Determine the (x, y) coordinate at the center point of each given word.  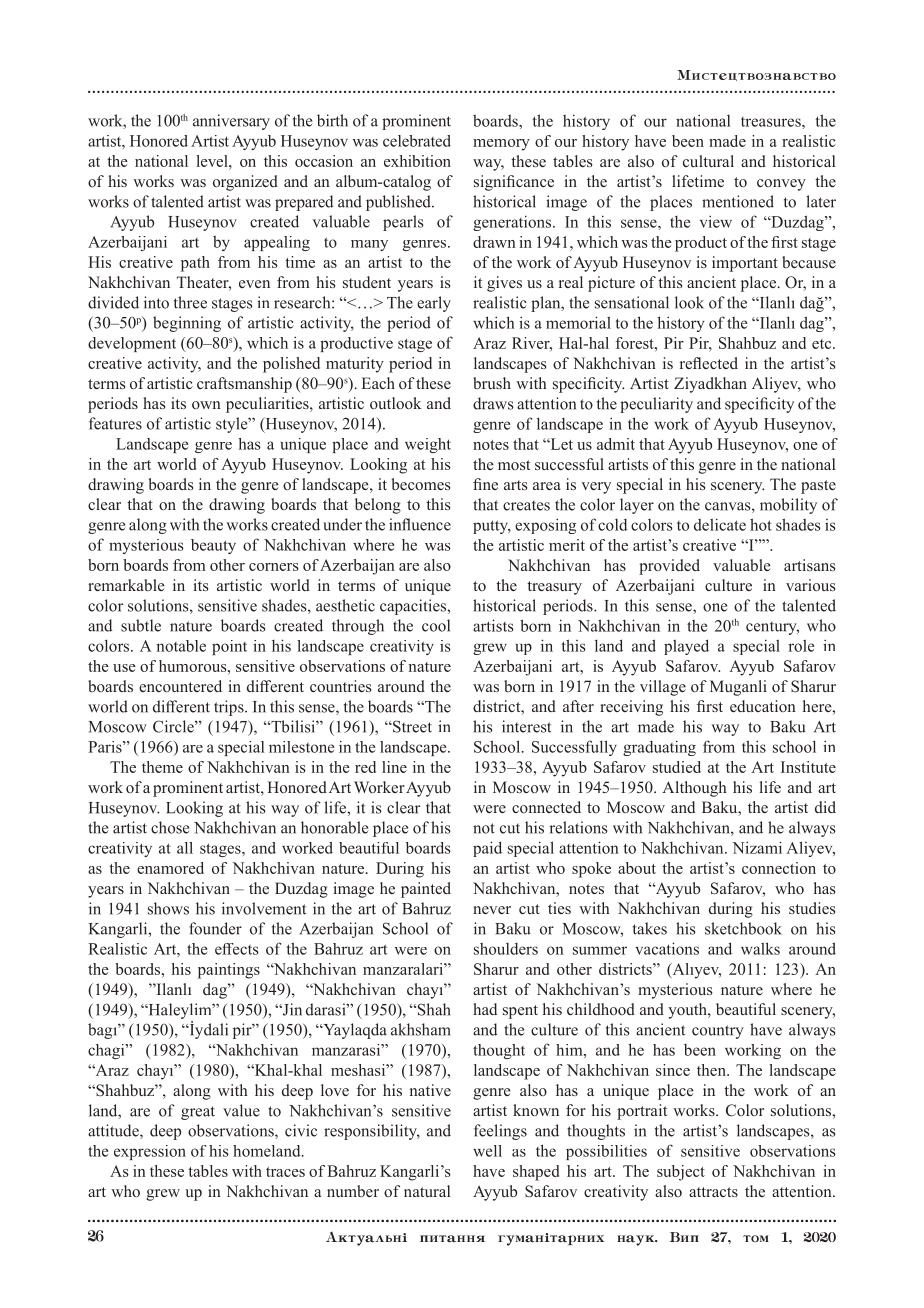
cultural (708, 161)
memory (501, 145)
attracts (713, 1192)
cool (436, 625)
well (487, 1151)
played (686, 647)
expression (150, 1152)
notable (181, 646)
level (213, 161)
